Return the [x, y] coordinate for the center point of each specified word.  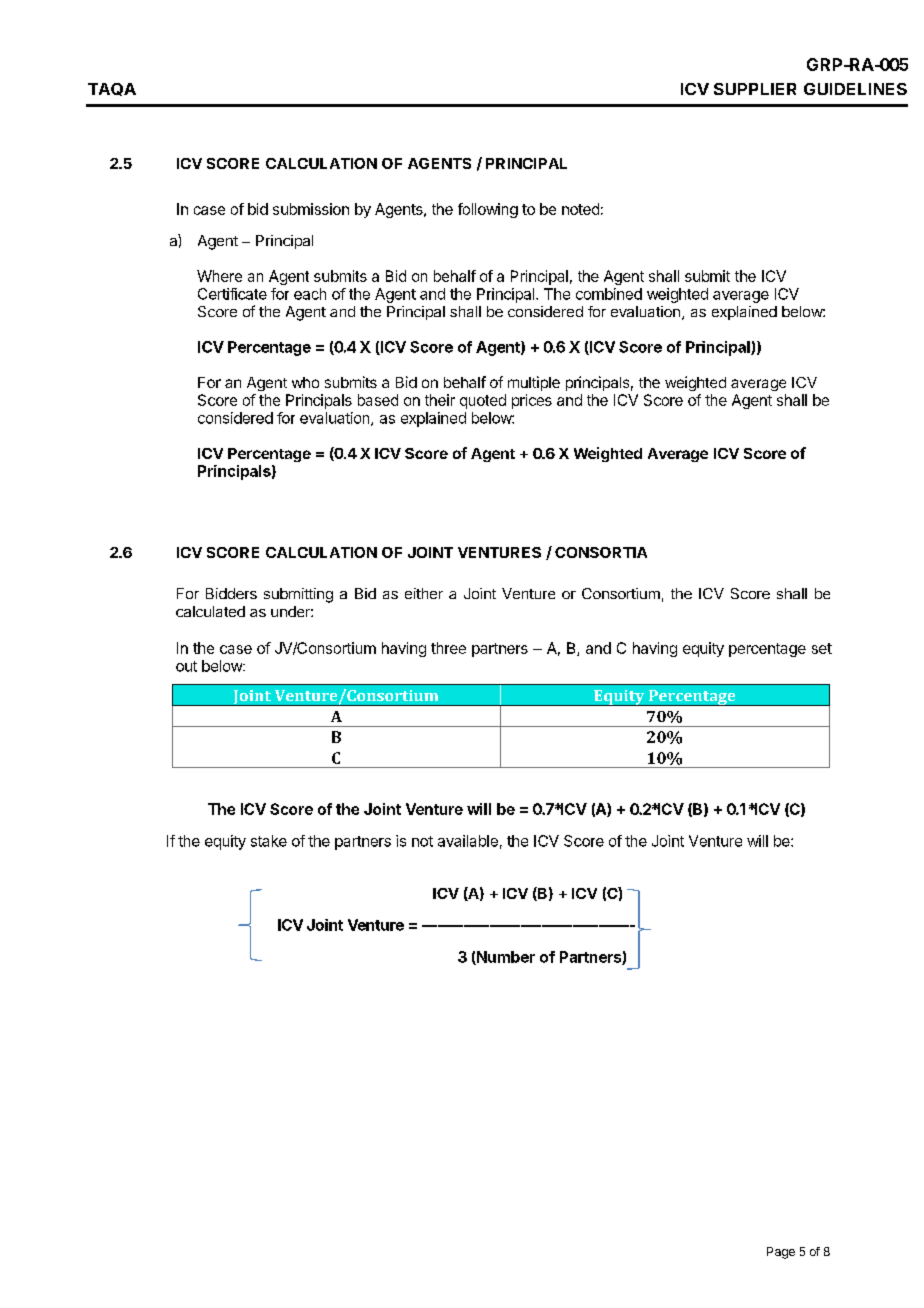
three [448, 648]
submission [311, 209]
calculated [210, 611]
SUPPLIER [755, 89]
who [305, 382]
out [186, 666]
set [822, 648]
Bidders [231, 593]
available [468, 841]
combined [609, 294]
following [488, 210]
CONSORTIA [601, 552]
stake [269, 841]
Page [781, 1253]
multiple [534, 383]
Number [505, 958]
